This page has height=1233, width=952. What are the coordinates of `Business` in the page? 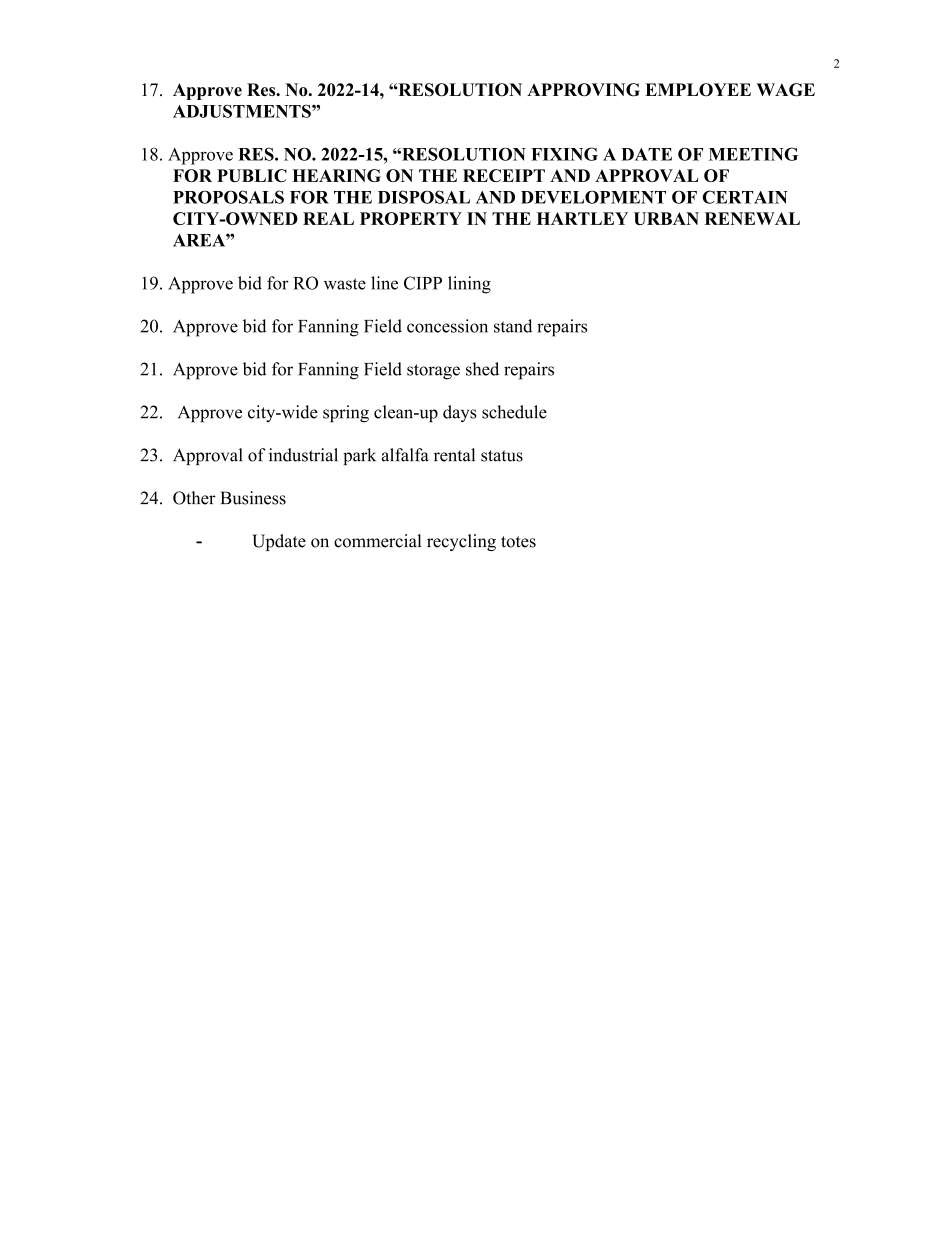 It's located at (253, 498).
